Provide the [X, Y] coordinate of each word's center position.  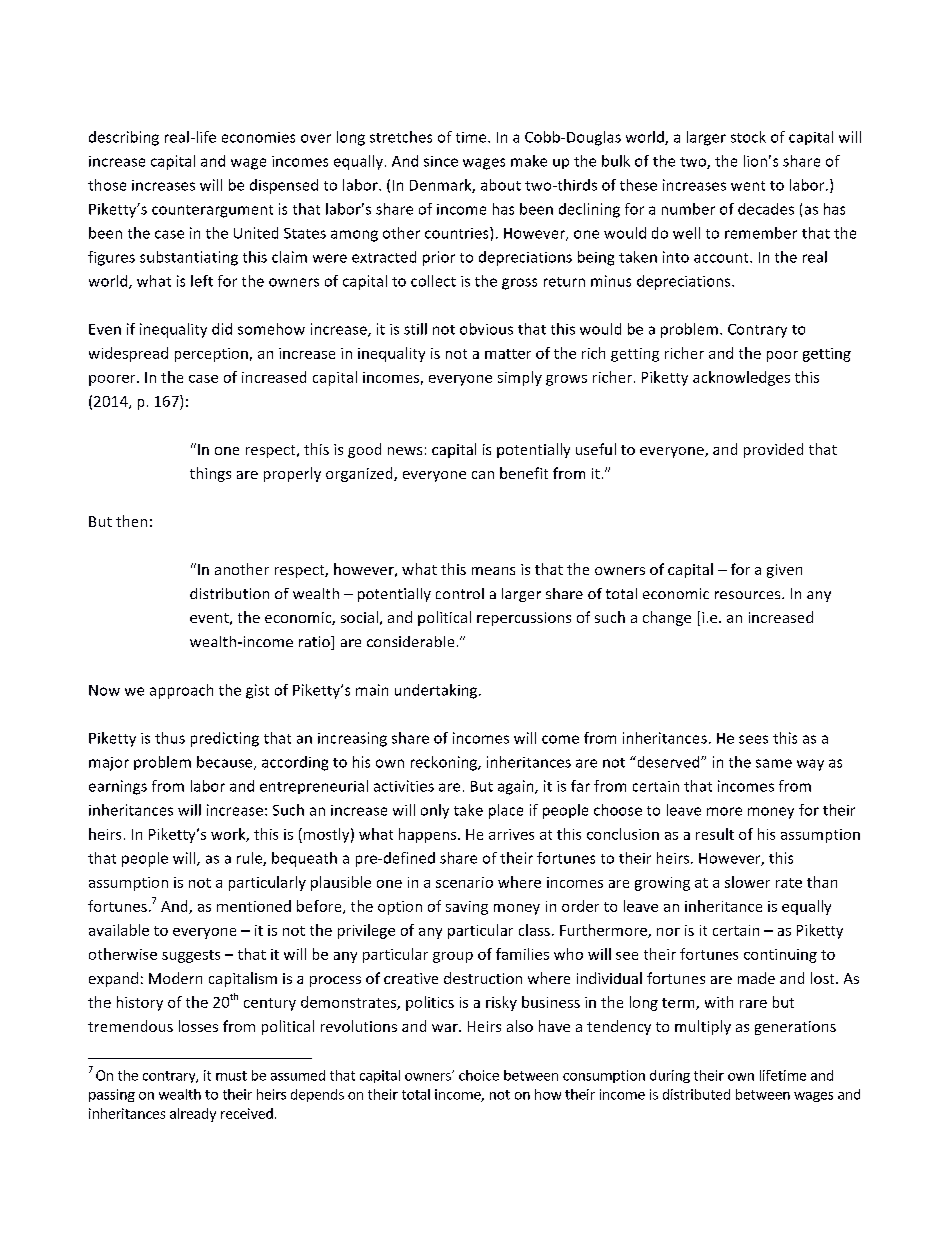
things [210, 474]
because [226, 763]
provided [773, 450]
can [483, 475]
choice [479, 1075]
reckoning [445, 763]
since [441, 161]
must [231, 1076]
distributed [696, 1094]
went [748, 186]
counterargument [212, 211]
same [774, 763]
